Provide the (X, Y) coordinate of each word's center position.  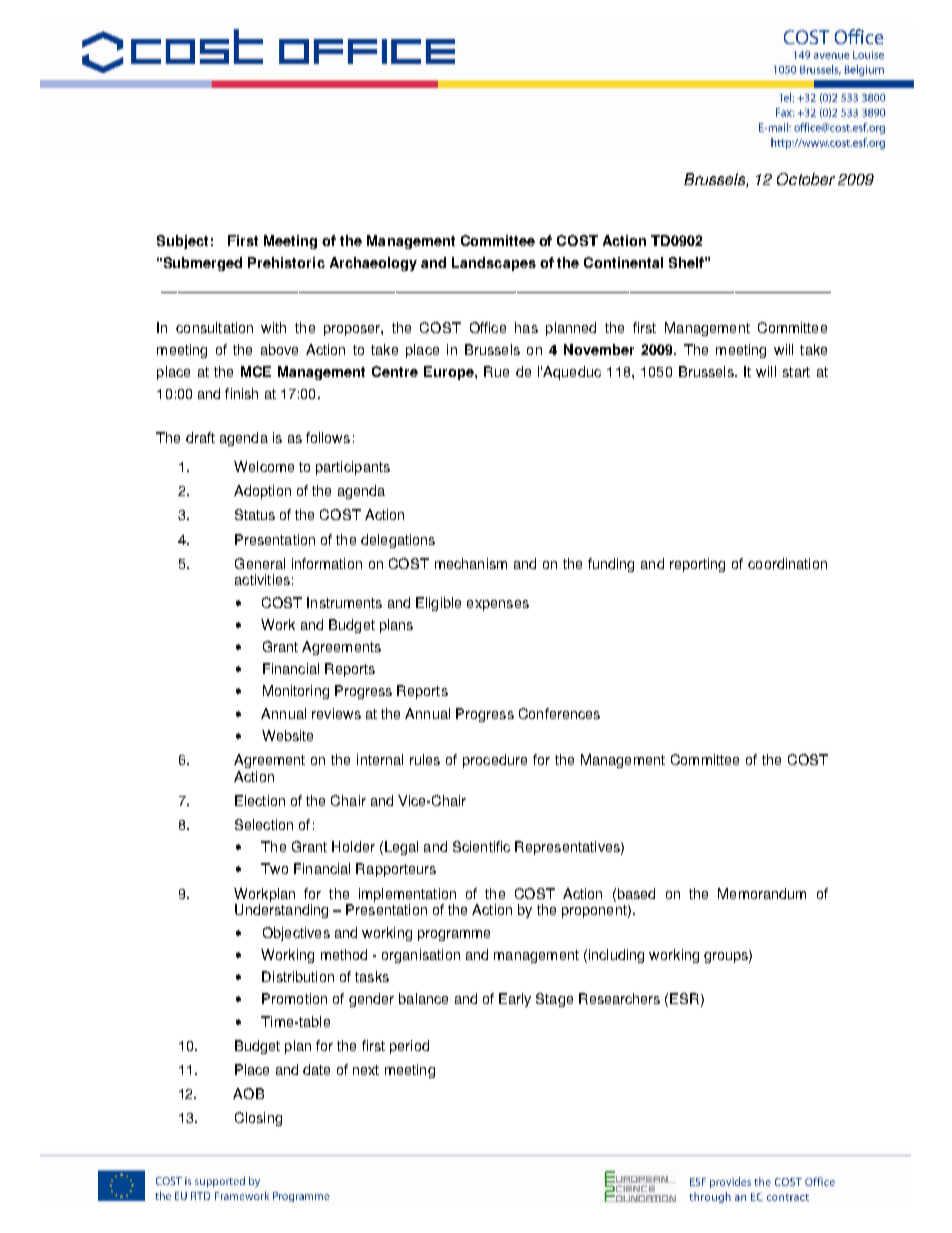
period (409, 1047)
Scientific (481, 846)
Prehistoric (286, 262)
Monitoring (296, 692)
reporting (697, 565)
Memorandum (762, 893)
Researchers (619, 998)
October (806, 179)
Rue (496, 371)
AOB (248, 1093)
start (796, 372)
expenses (498, 605)
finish (241, 393)
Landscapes (494, 264)
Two (274, 868)
